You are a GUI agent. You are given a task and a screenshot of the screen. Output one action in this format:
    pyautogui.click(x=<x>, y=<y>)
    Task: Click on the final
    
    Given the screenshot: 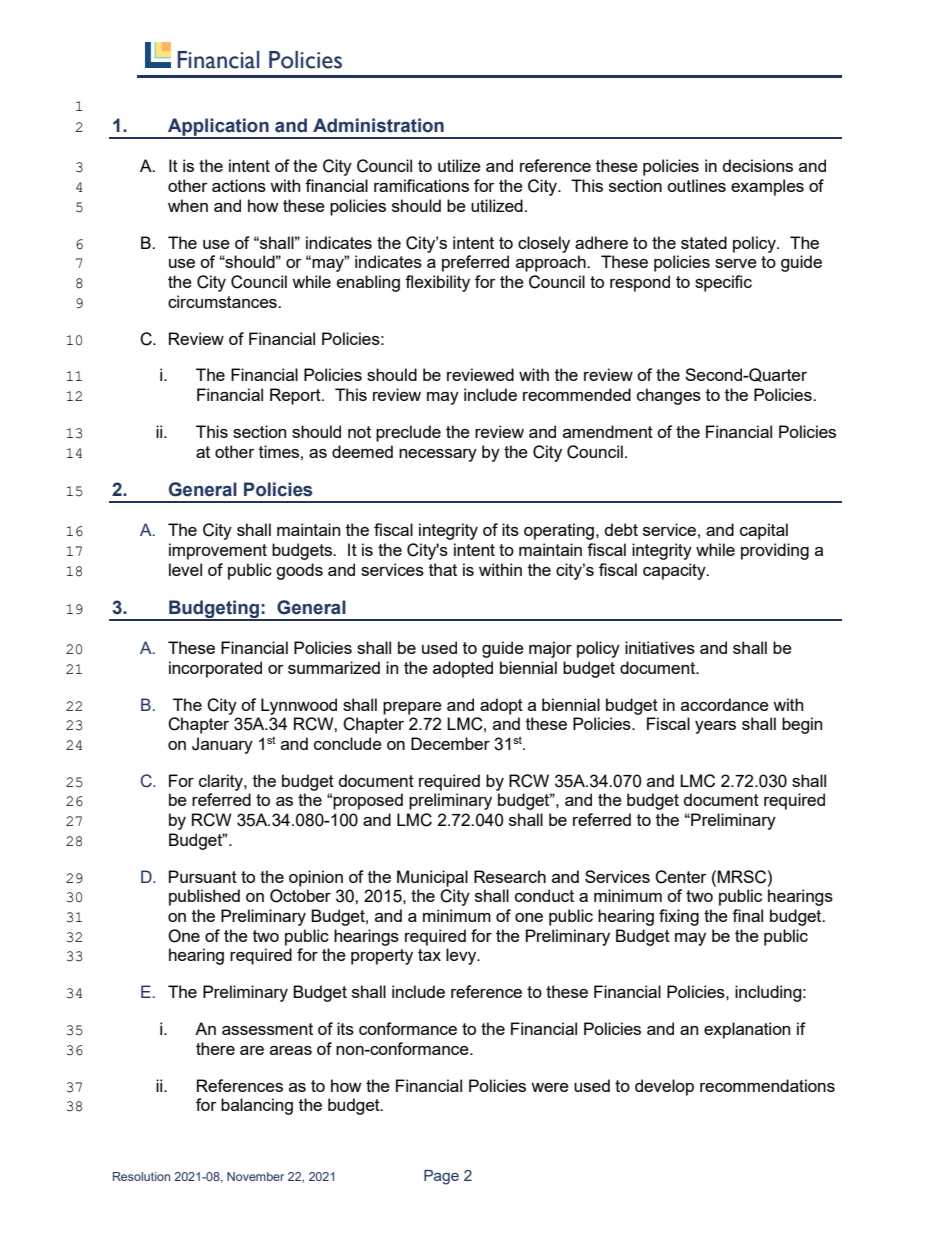 What is the action you would take?
    pyautogui.click(x=747, y=915)
